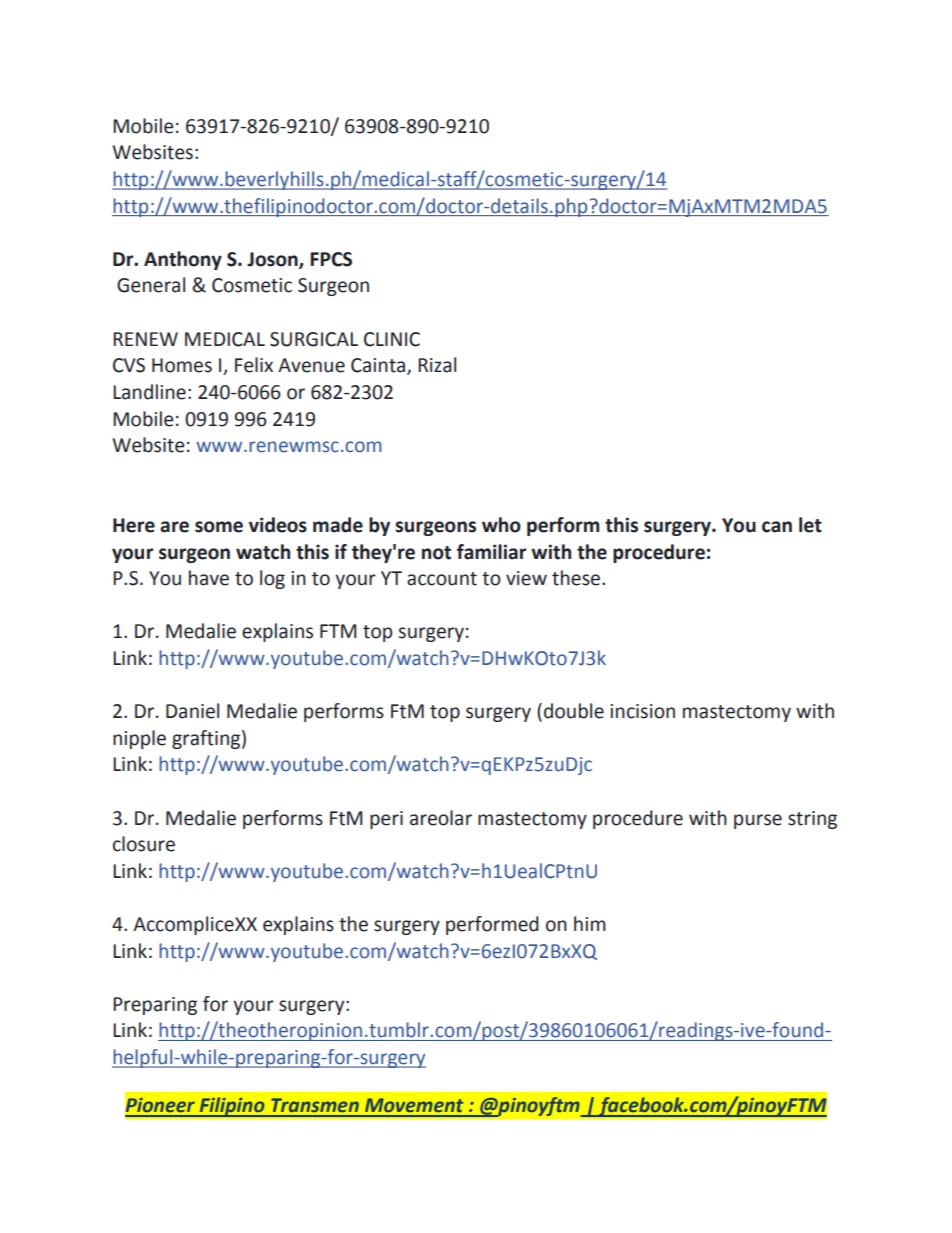 The width and height of the screenshot is (952, 1233). What do you see at coordinates (777, 527) in the screenshot?
I see `can` at bounding box center [777, 527].
